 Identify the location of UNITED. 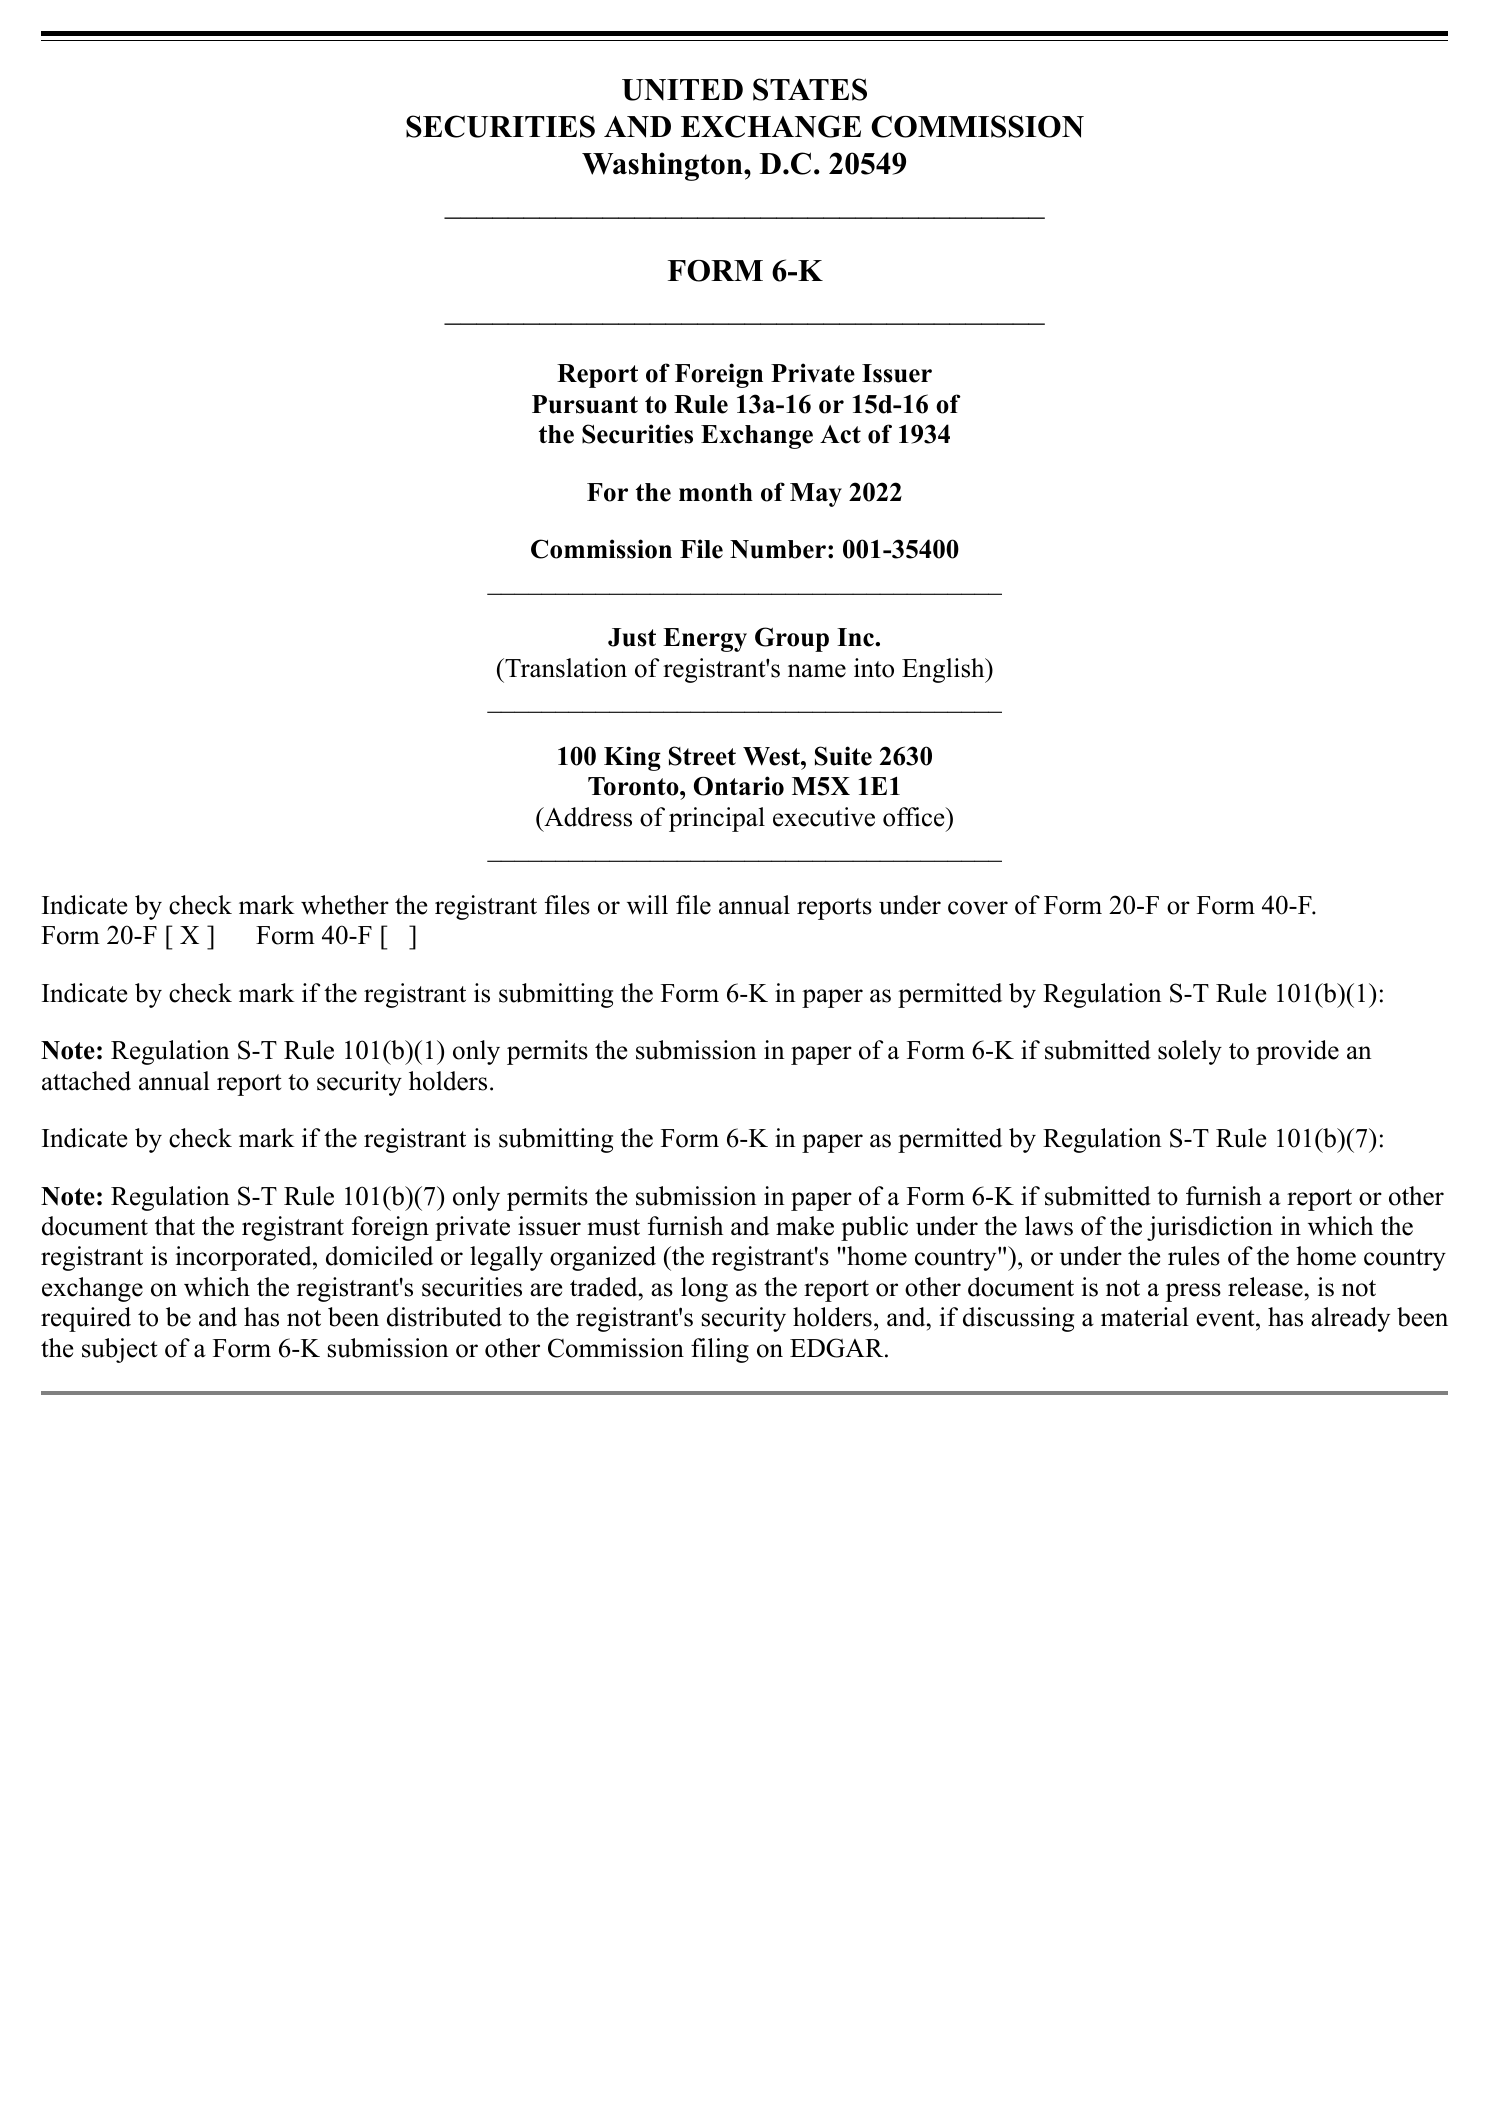
(682, 90).
